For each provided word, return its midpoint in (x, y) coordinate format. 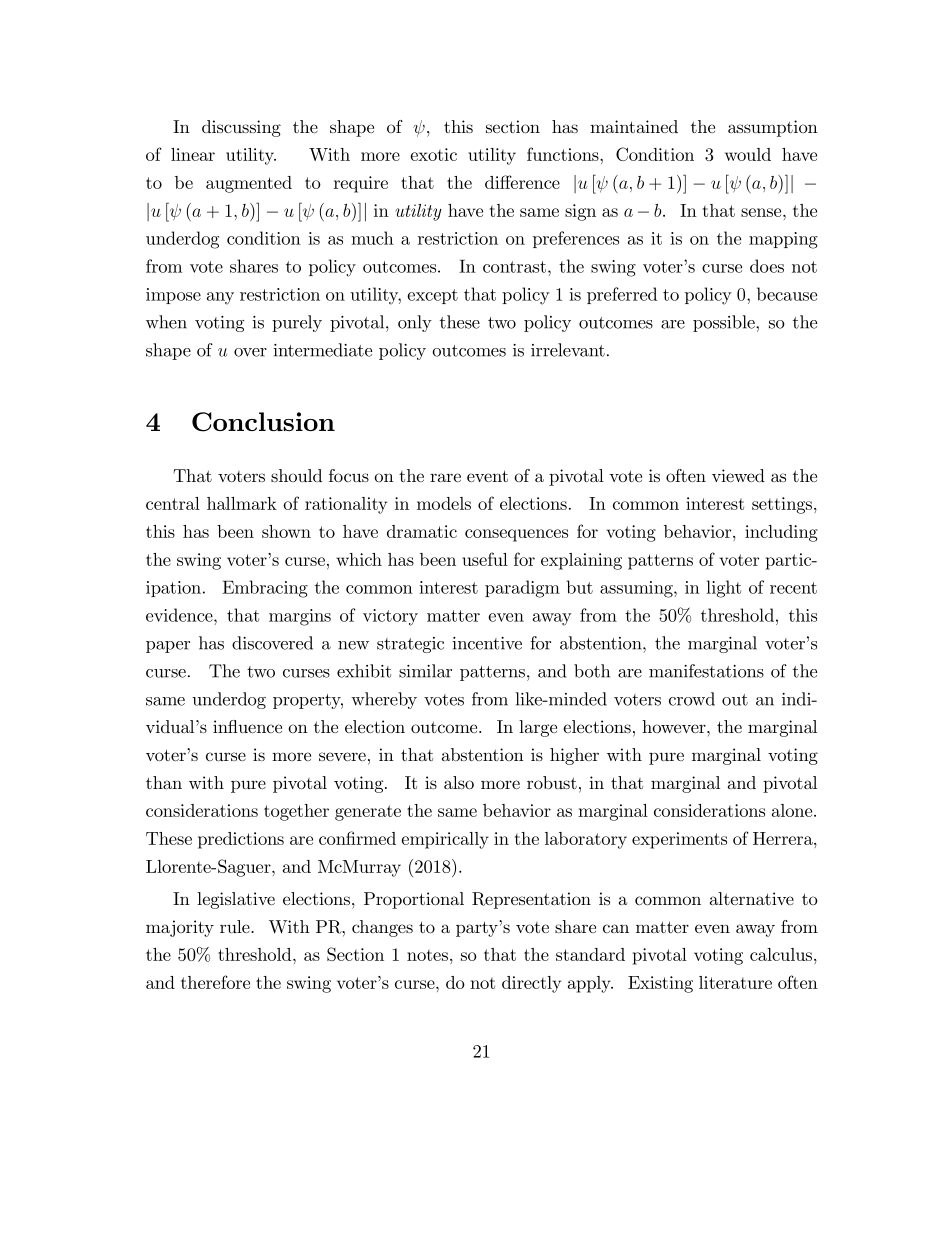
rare (445, 477)
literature (735, 982)
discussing (241, 128)
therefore (215, 982)
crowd (692, 699)
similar (425, 671)
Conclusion (263, 422)
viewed (738, 475)
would (748, 154)
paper (168, 647)
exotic (433, 154)
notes (427, 955)
